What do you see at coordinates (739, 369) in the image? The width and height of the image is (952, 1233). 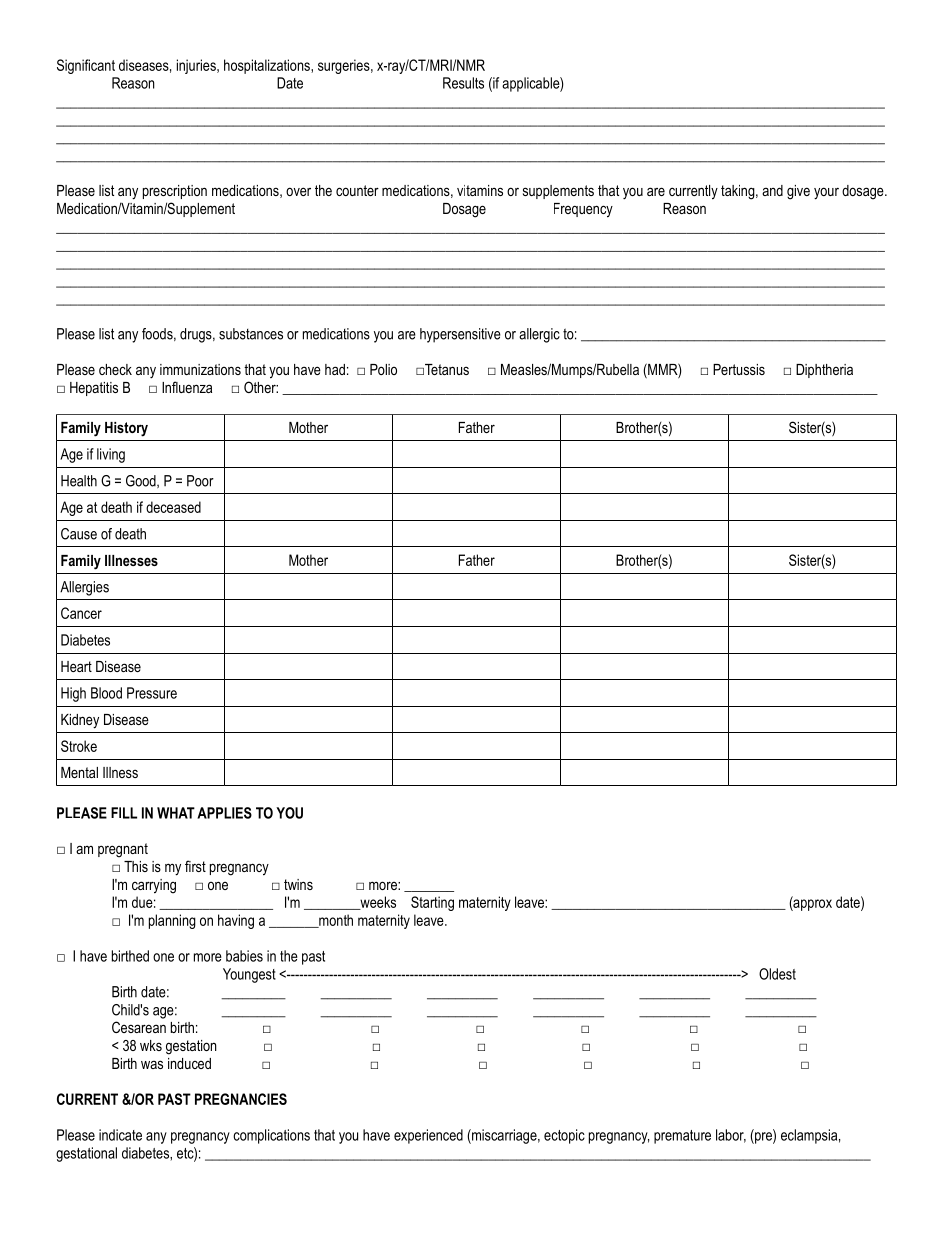 I see `Pertussis` at bounding box center [739, 369].
